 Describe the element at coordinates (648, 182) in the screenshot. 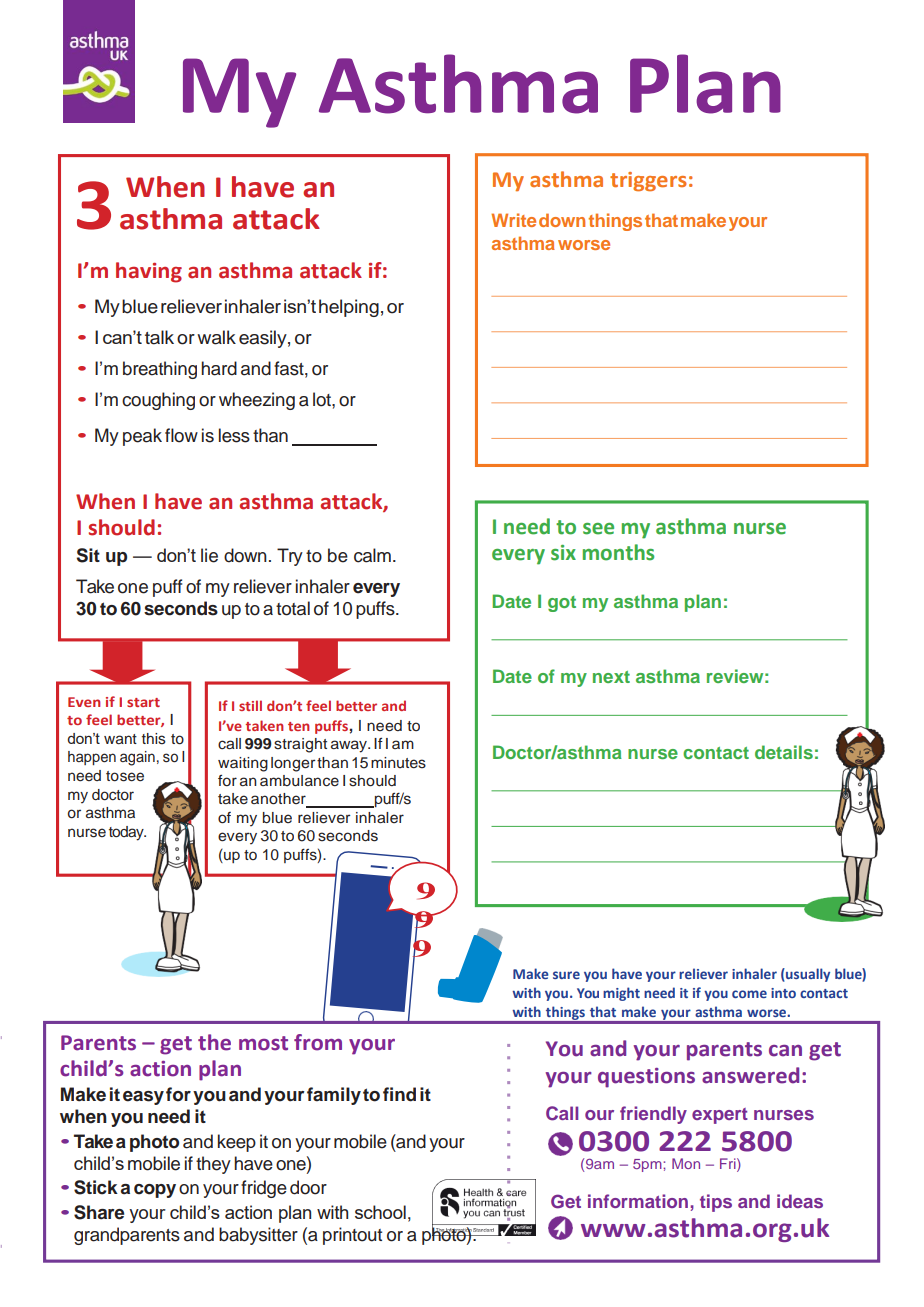

I see `triggers` at that location.
